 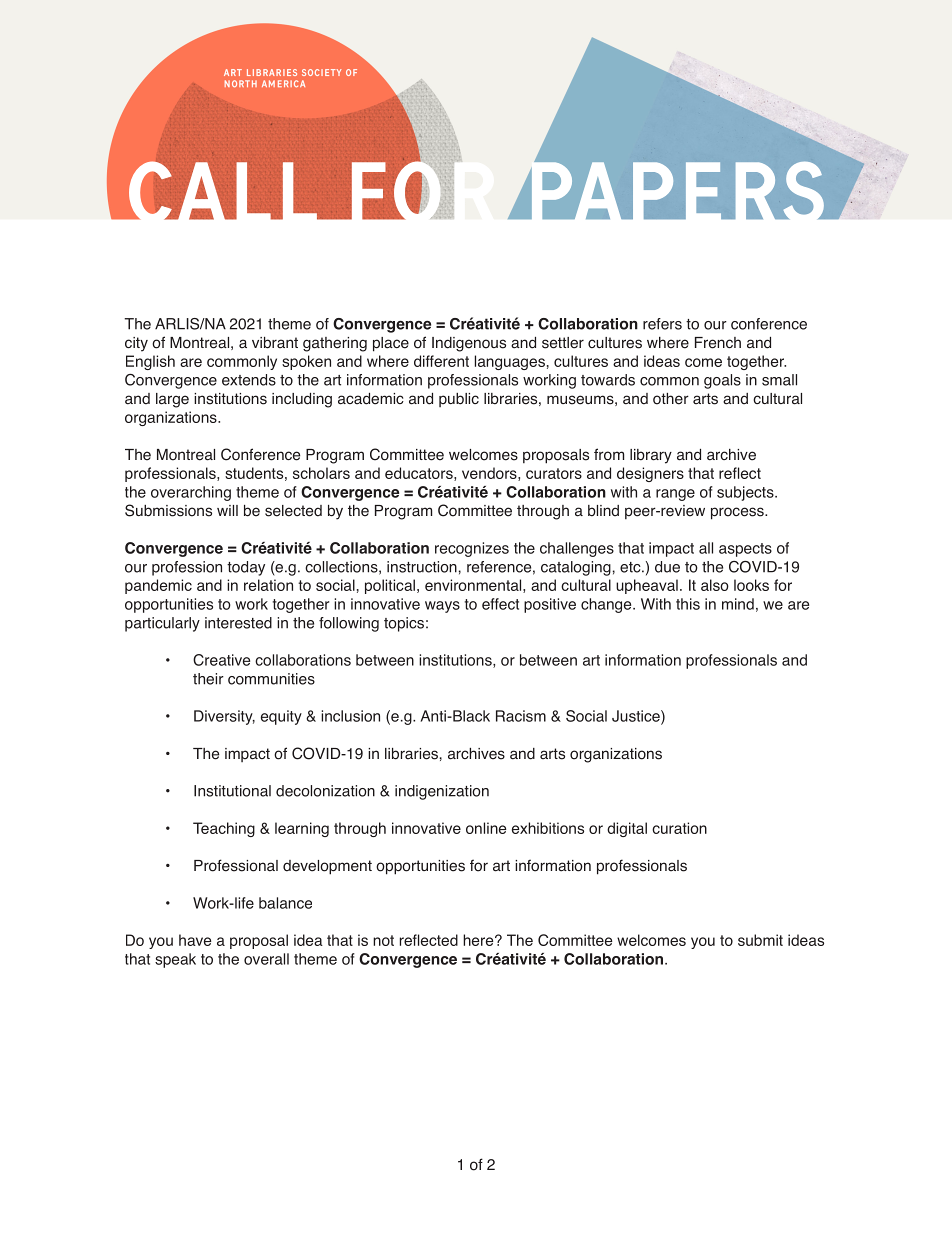 I want to click on have, so click(x=195, y=940).
